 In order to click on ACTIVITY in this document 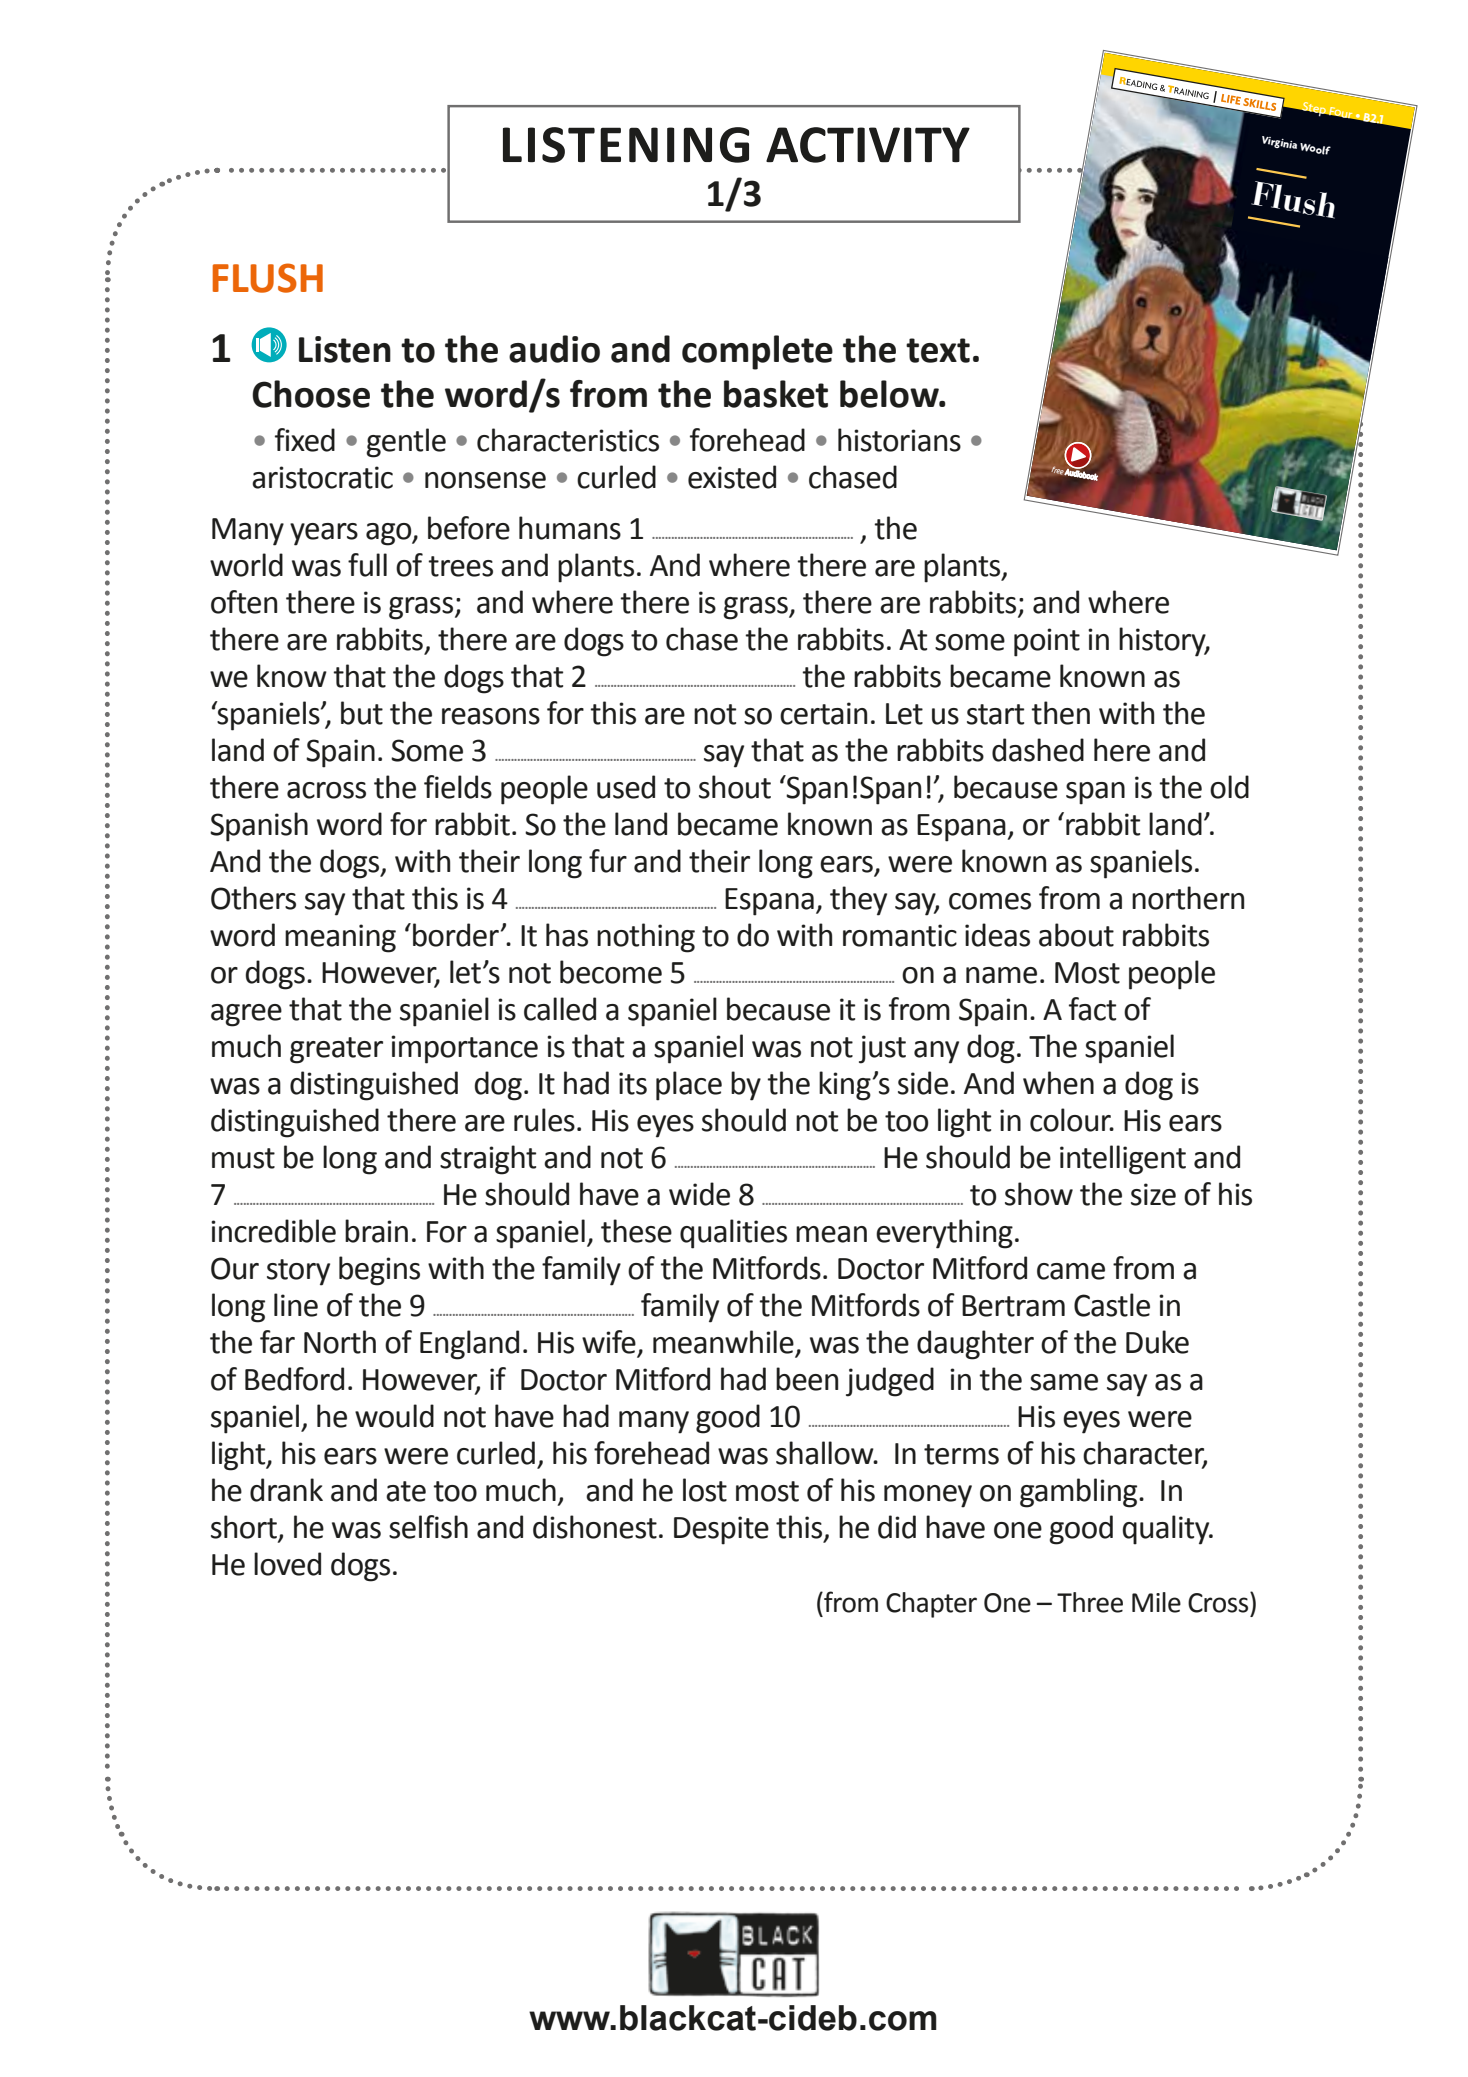, I will do `click(868, 145)`.
